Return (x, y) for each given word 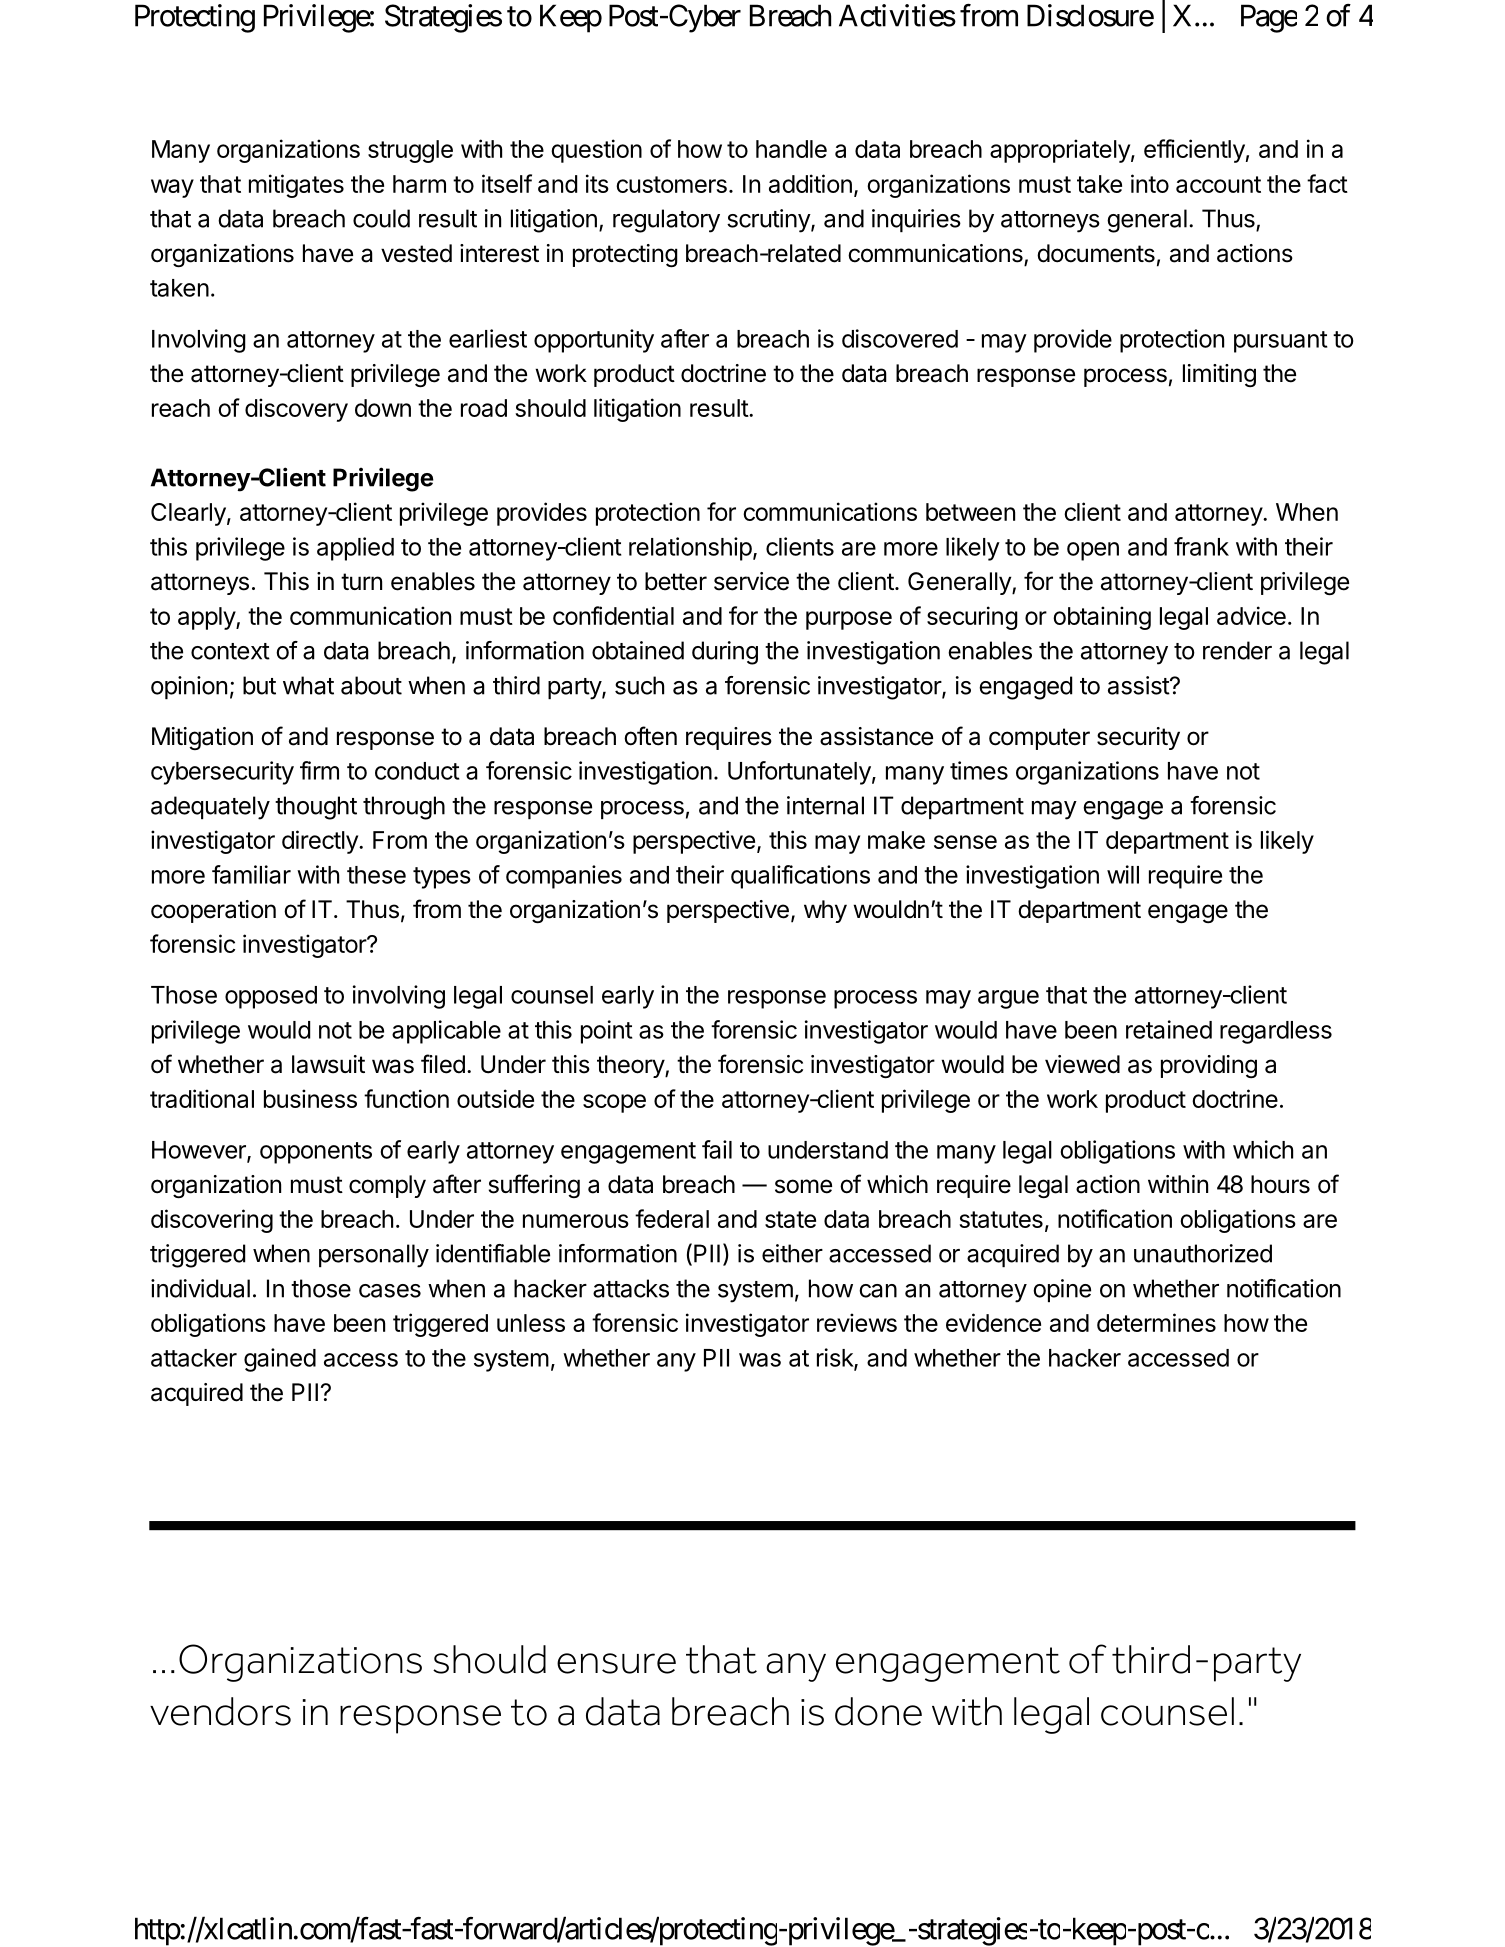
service (751, 581)
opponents (316, 1153)
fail (717, 1149)
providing (1209, 1066)
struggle (410, 151)
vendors (220, 1711)
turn (361, 581)
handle (791, 149)
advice (1251, 615)
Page (1269, 18)
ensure (616, 1663)
